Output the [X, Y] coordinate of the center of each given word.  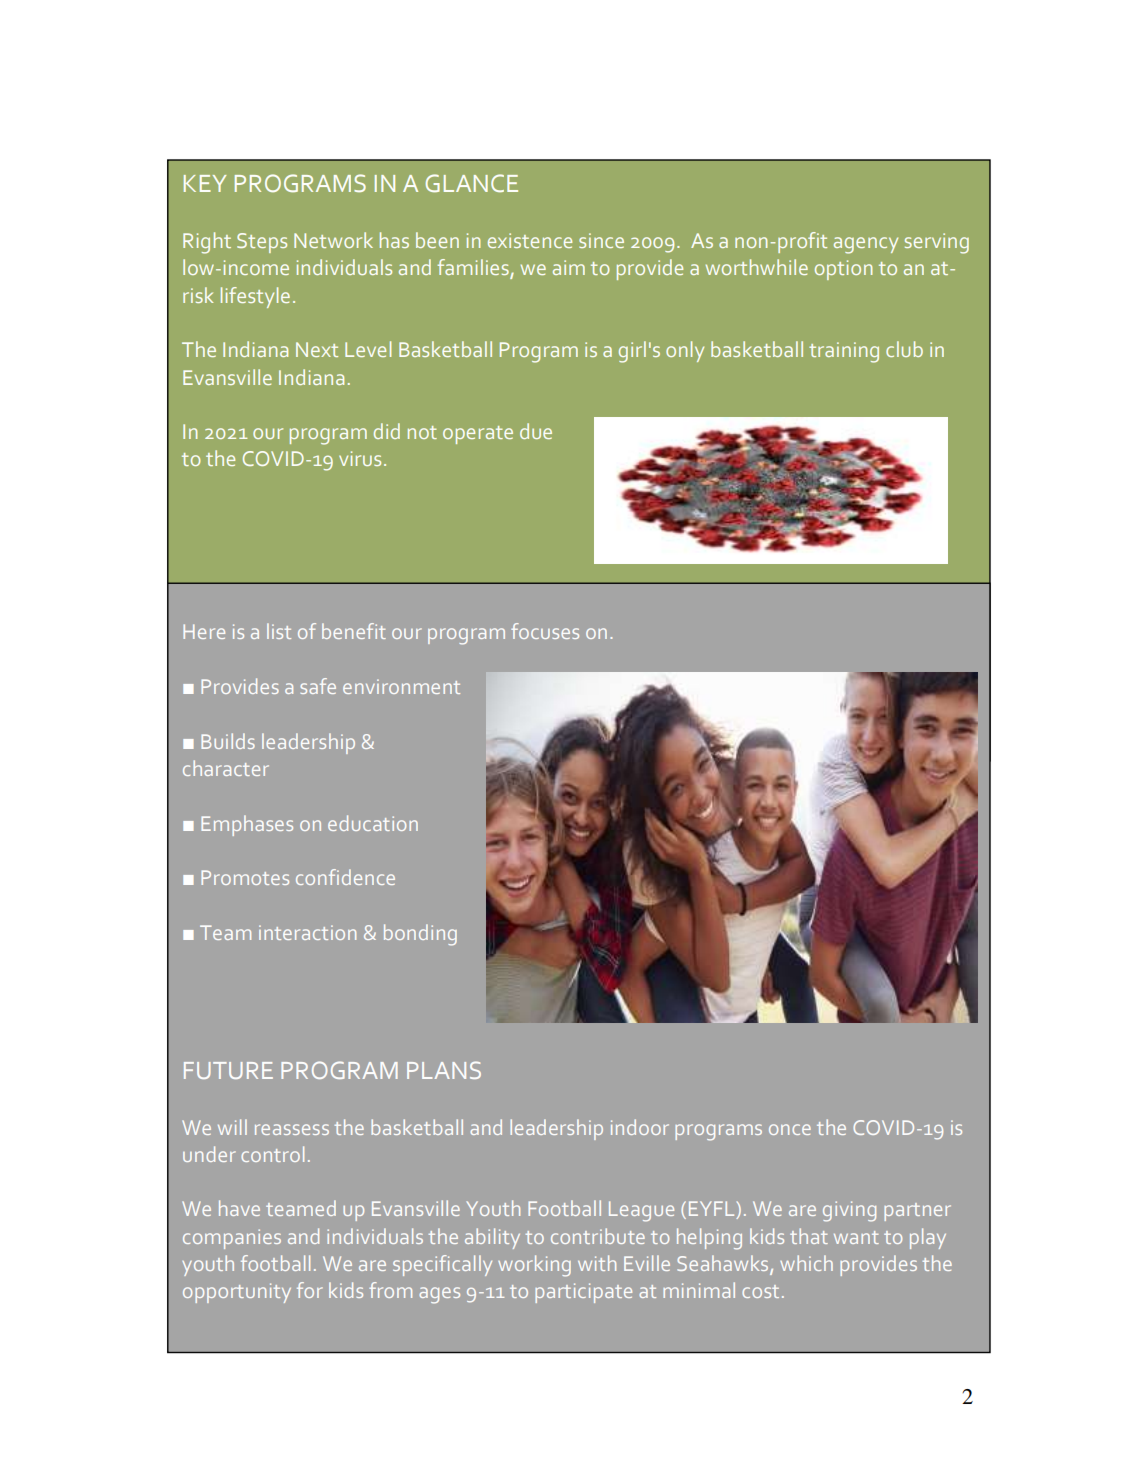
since [601, 240]
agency [866, 245]
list [279, 631]
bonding [420, 935]
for [310, 1290]
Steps [262, 243]
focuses [545, 631]
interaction [307, 932]
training [844, 352]
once [790, 1129]
